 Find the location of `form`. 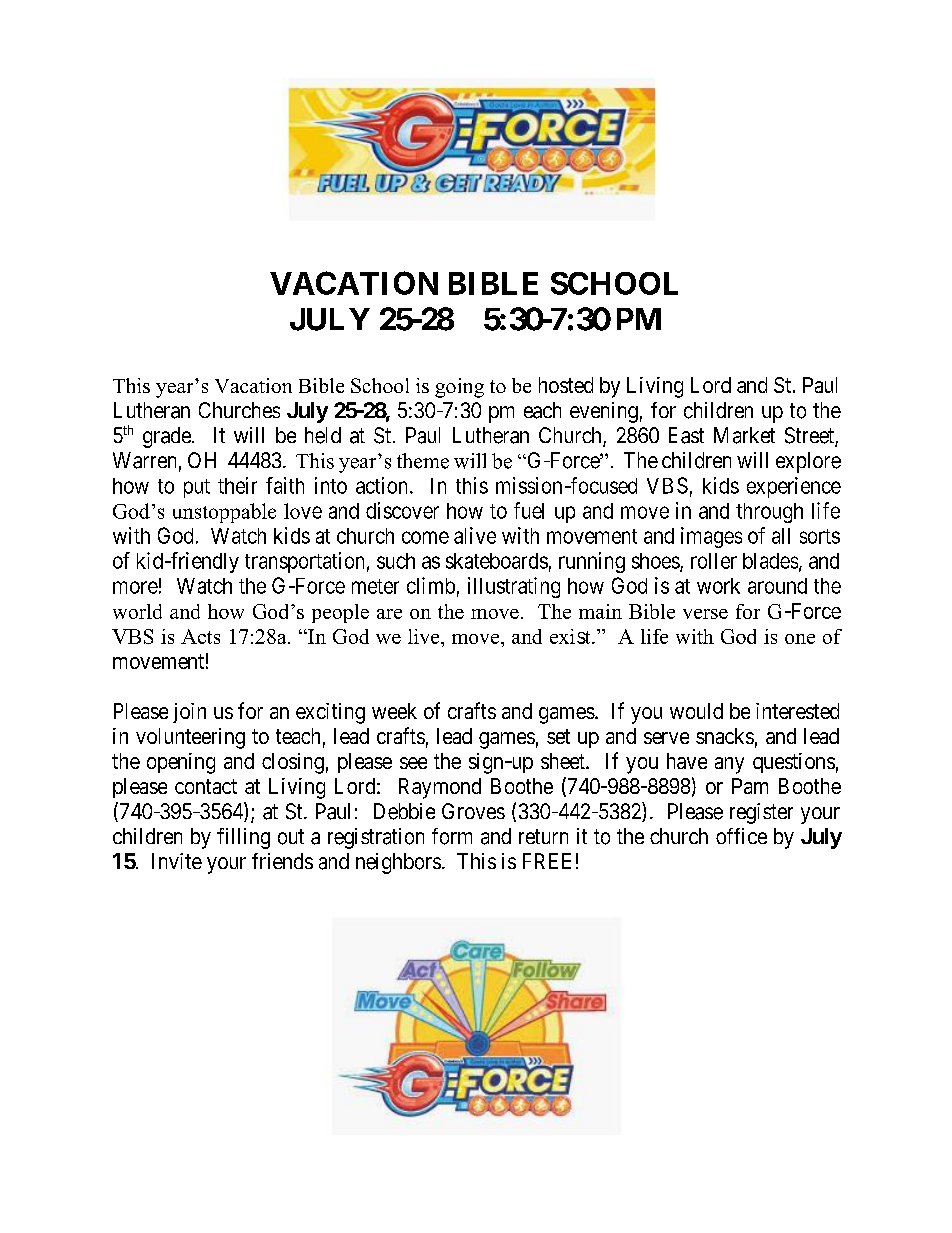

form is located at coordinates (452, 836).
